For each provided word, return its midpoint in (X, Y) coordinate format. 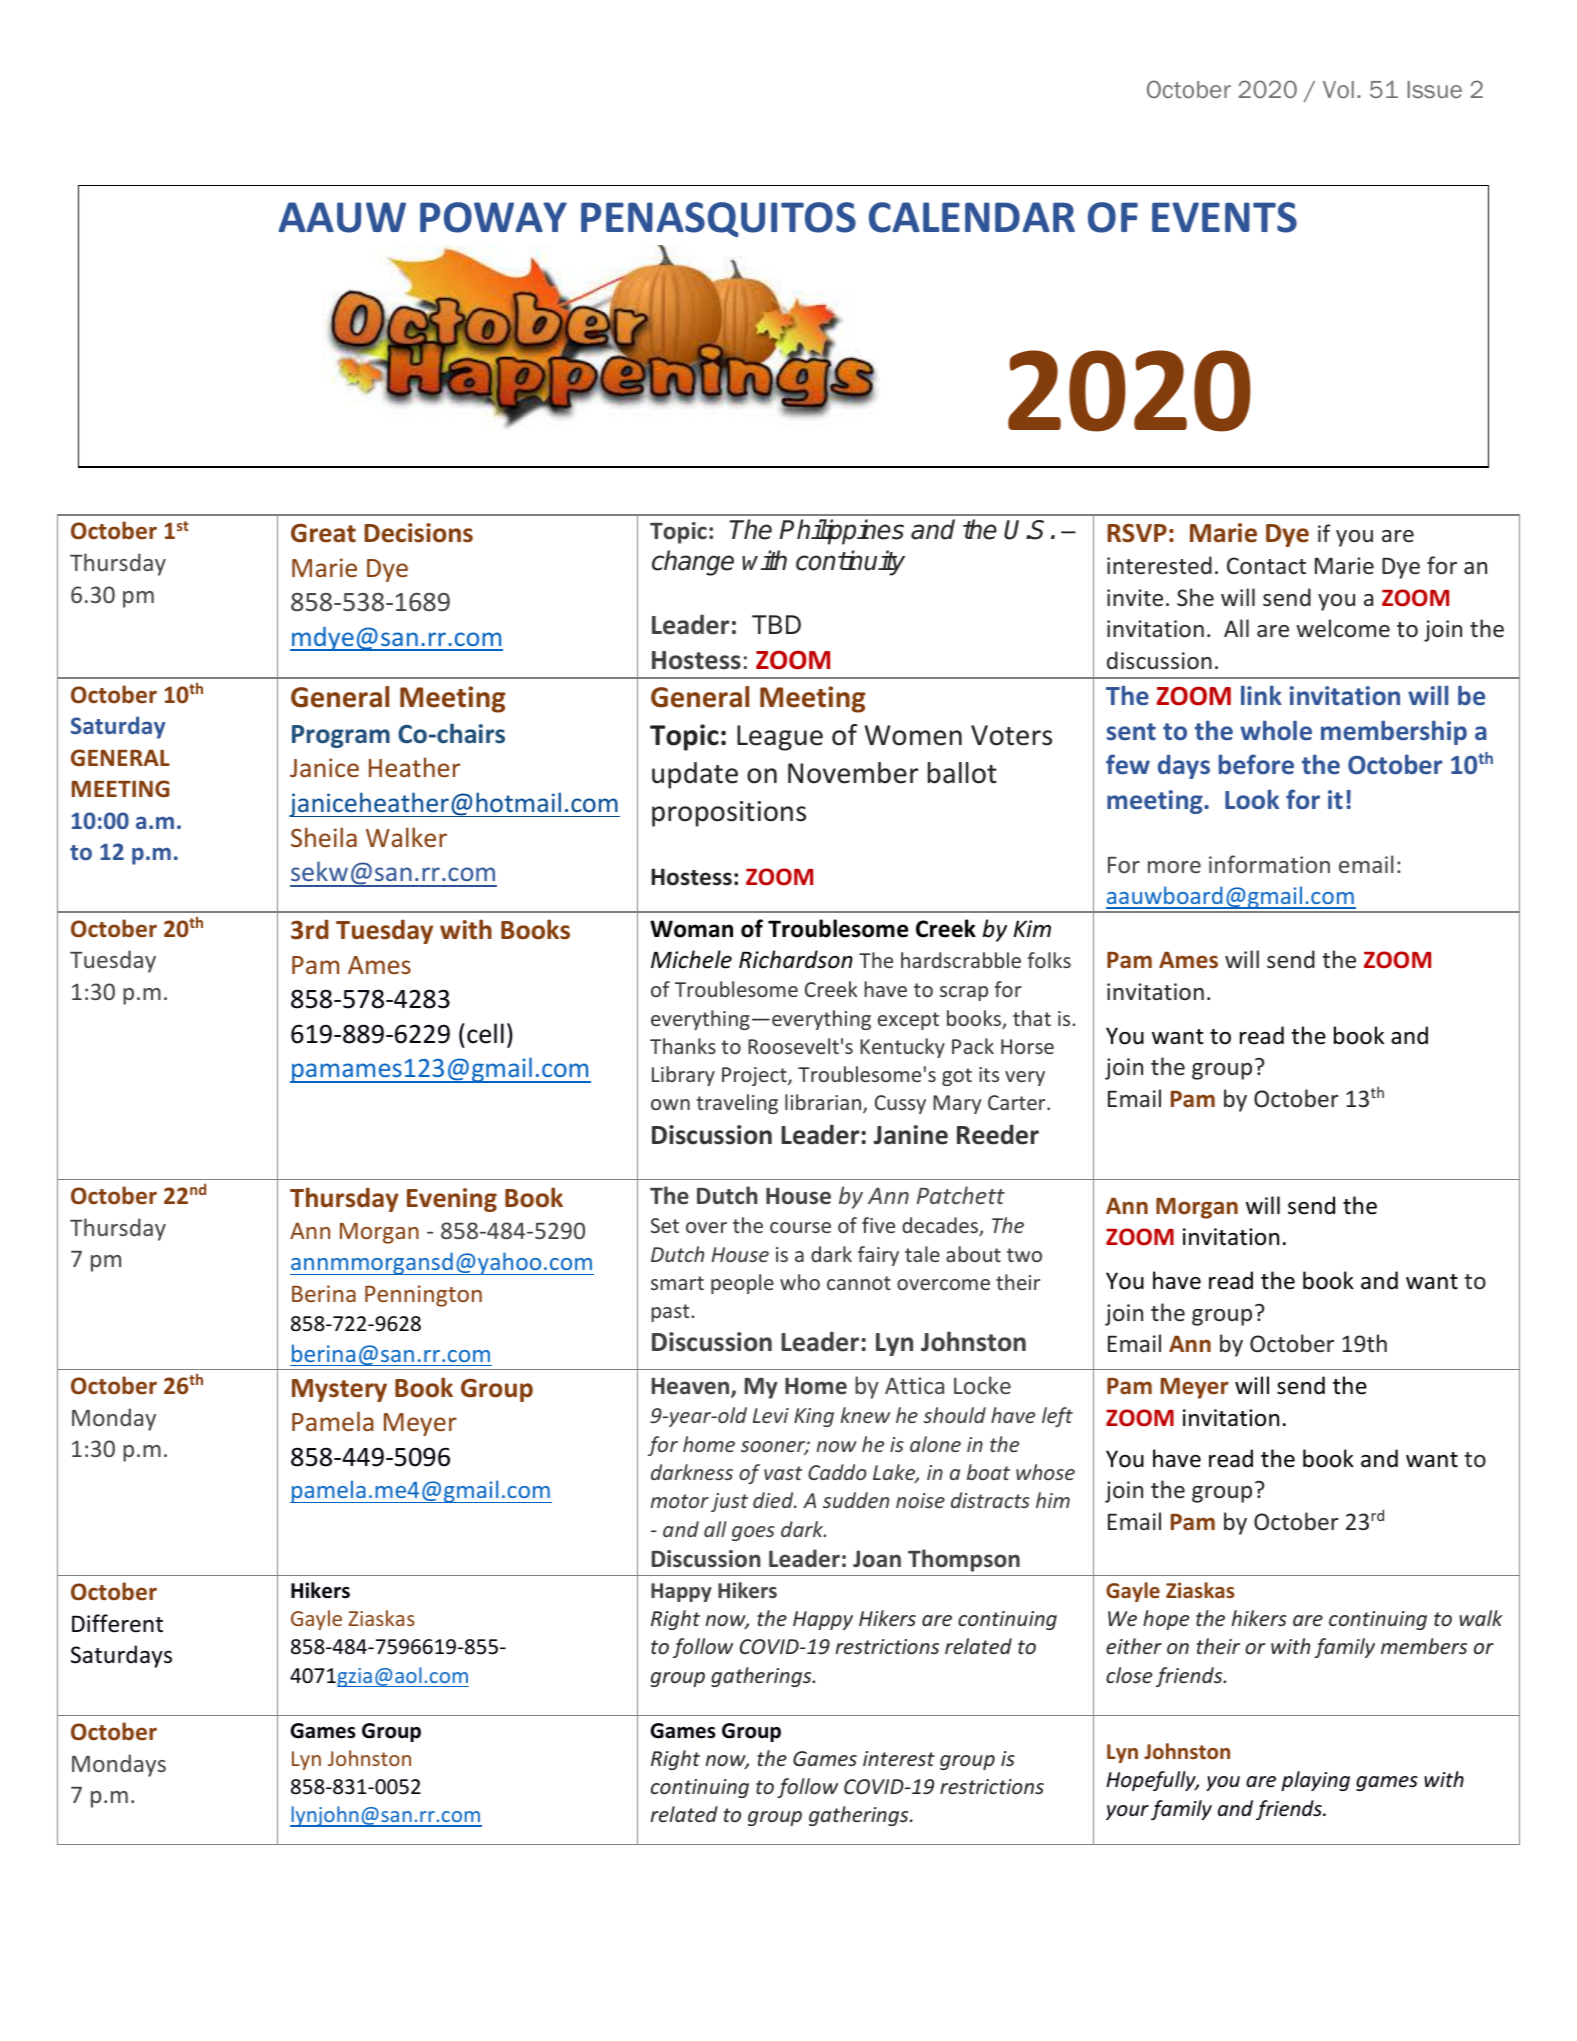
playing (1315, 1781)
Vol (1338, 89)
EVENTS (1224, 217)
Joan (877, 1559)
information (1269, 864)
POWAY (493, 217)
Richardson (796, 959)
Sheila (324, 837)
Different (117, 1623)
